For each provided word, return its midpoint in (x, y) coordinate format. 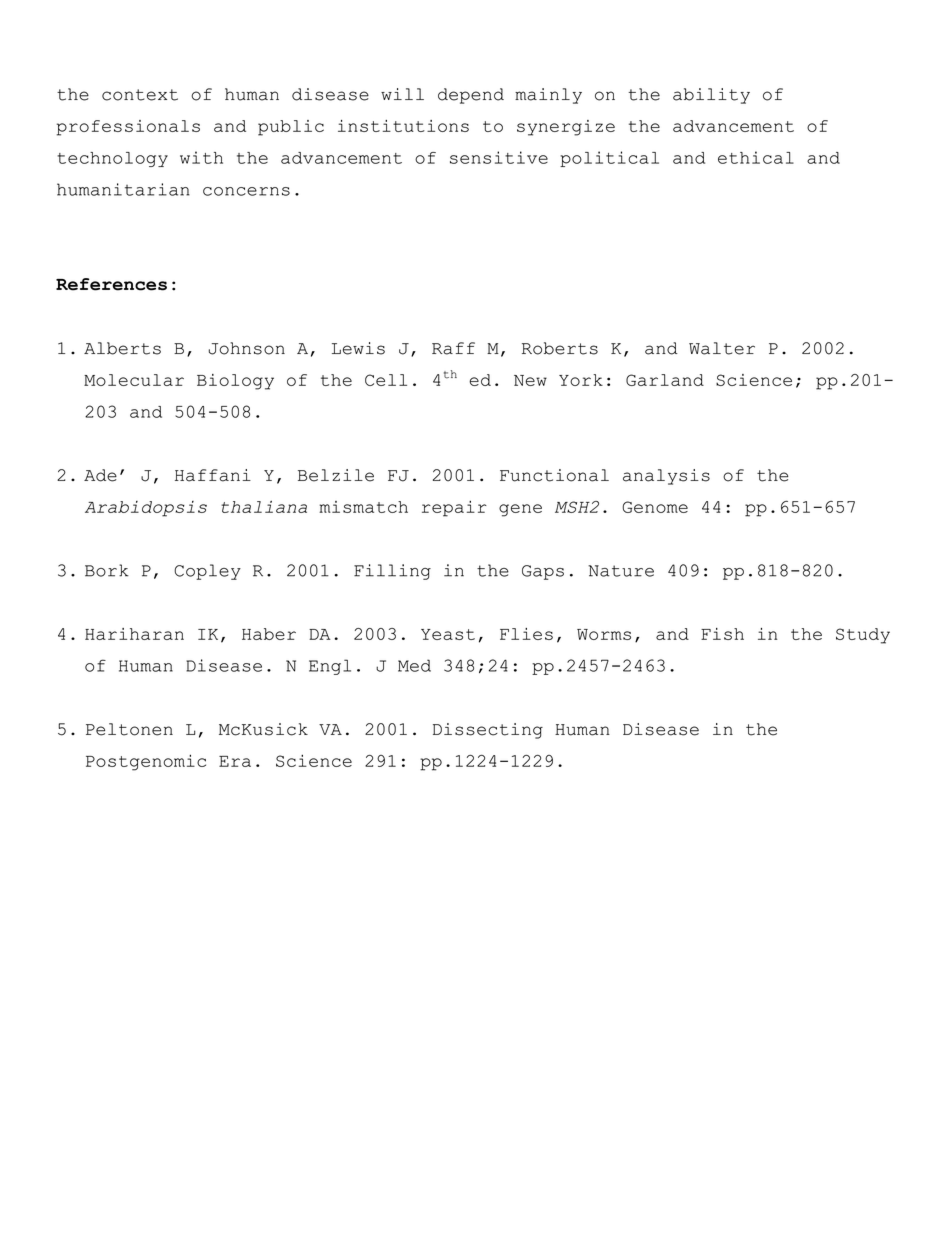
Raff (453, 348)
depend (471, 96)
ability (711, 96)
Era (235, 761)
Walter (722, 348)
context (140, 95)
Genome (655, 507)
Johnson (247, 348)
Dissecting (488, 731)
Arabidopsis (146, 509)
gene (520, 510)
